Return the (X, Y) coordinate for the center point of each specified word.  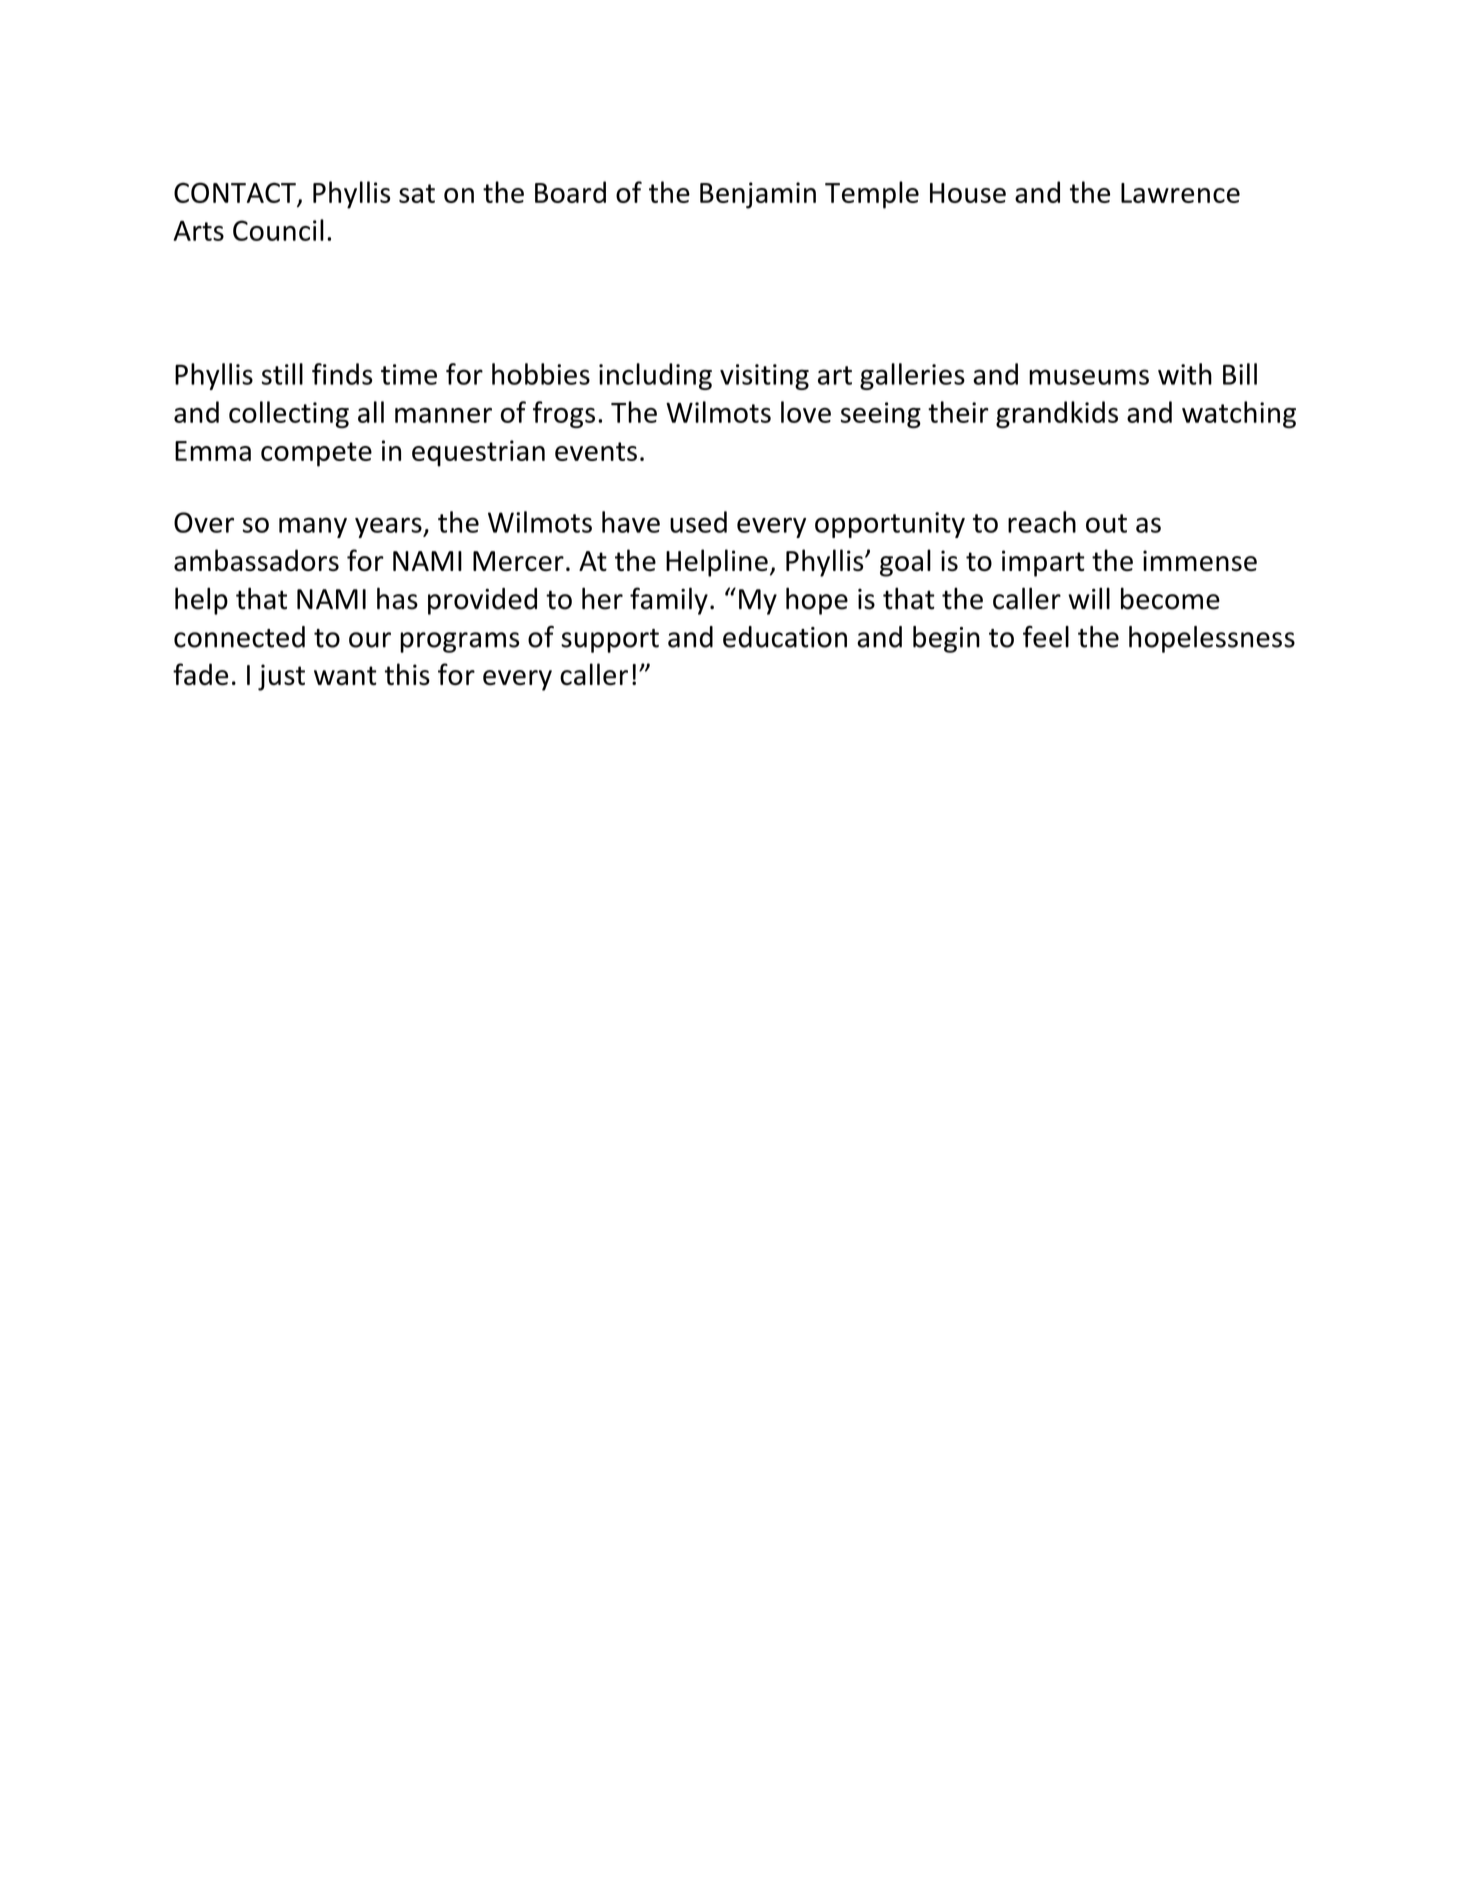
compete (316, 454)
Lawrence (1180, 193)
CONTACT (236, 194)
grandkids (1057, 415)
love (806, 412)
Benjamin (758, 195)
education (785, 637)
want (345, 675)
